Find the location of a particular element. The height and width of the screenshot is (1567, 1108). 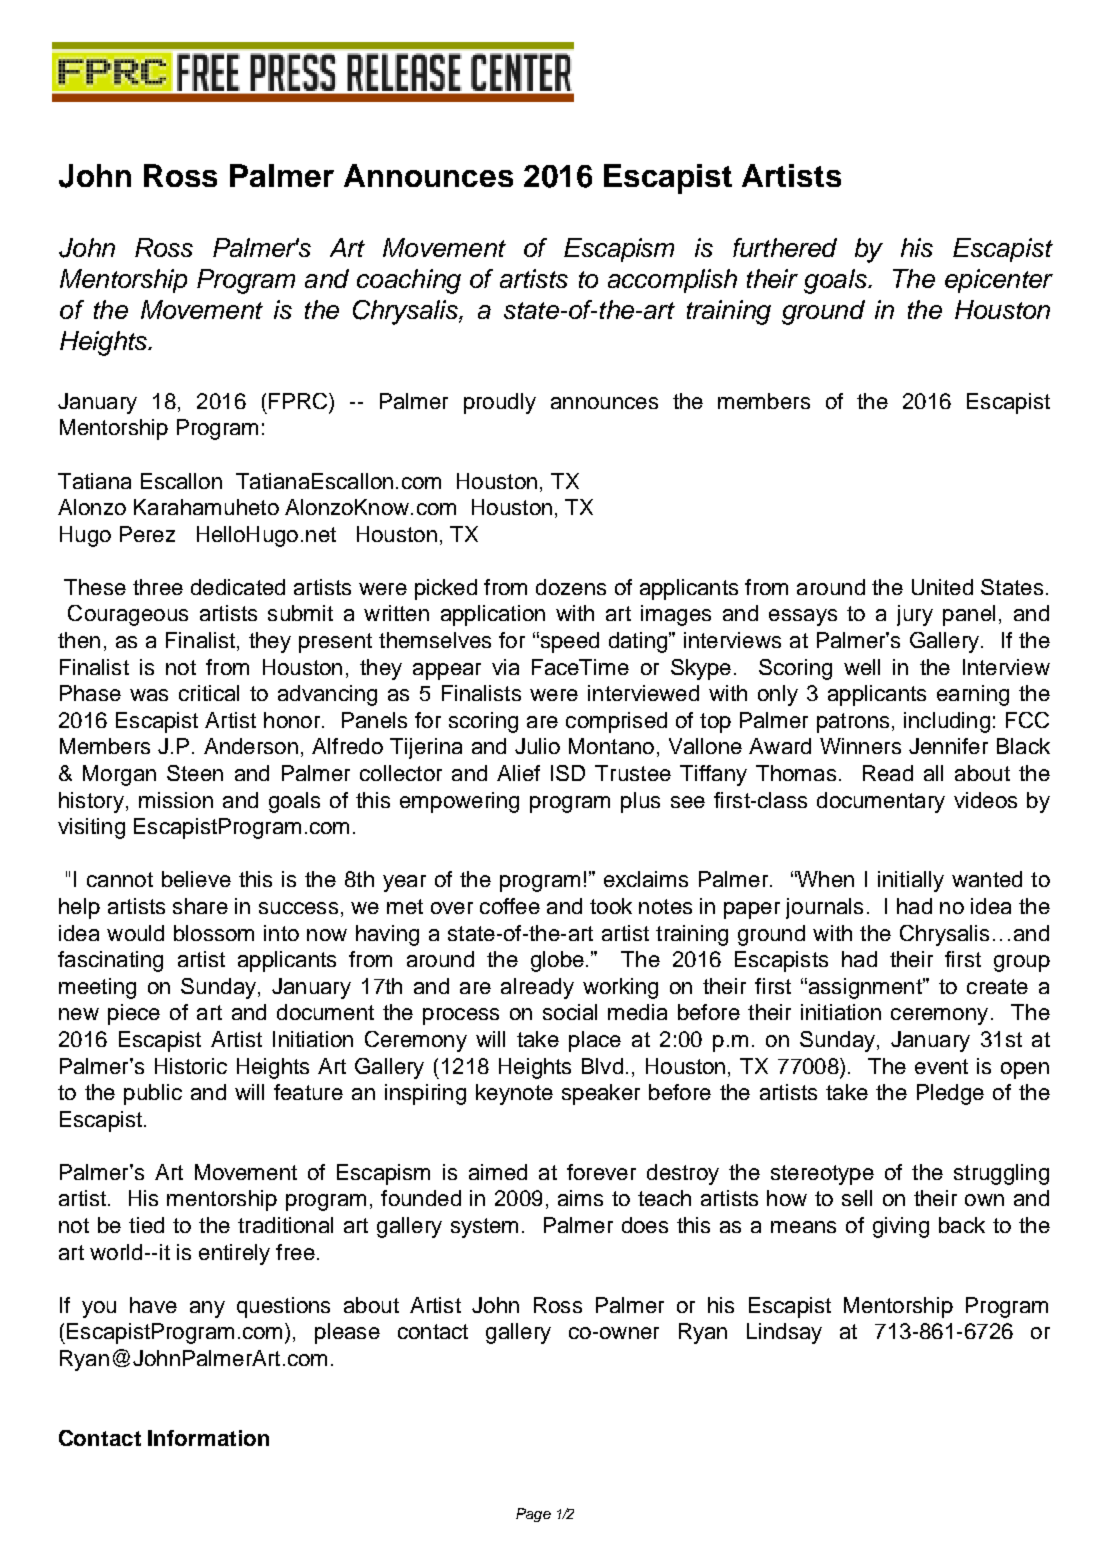

coffee is located at coordinates (510, 906).
